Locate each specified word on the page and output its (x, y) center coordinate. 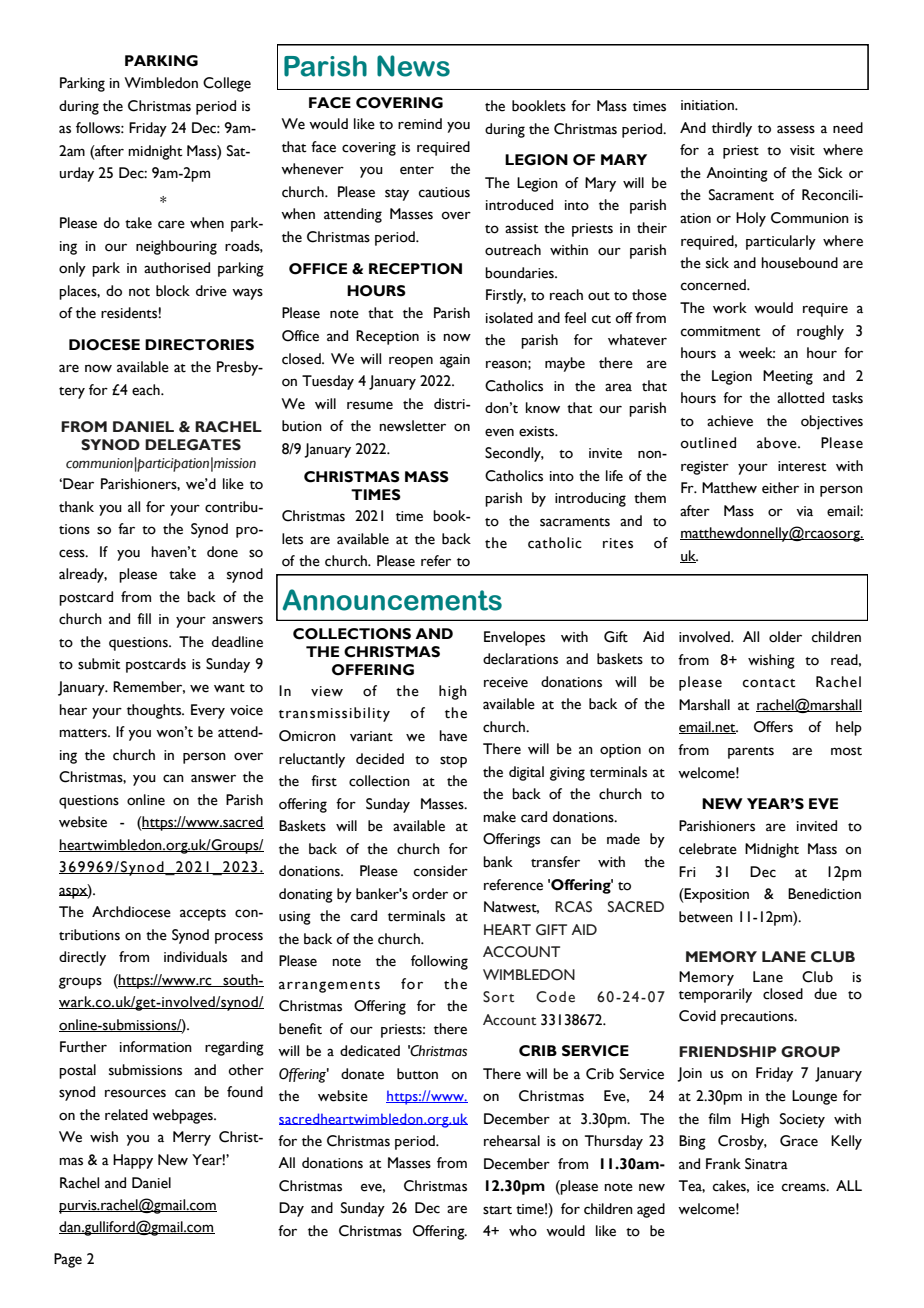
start (497, 1210)
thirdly (732, 129)
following (439, 962)
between (706, 917)
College (227, 84)
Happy (133, 1161)
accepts (203, 915)
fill (144, 618)
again (455, 361)
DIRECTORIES (199, 345)
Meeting (788, 377)
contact (769, 683)
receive (506, 682)
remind (420, 124)
